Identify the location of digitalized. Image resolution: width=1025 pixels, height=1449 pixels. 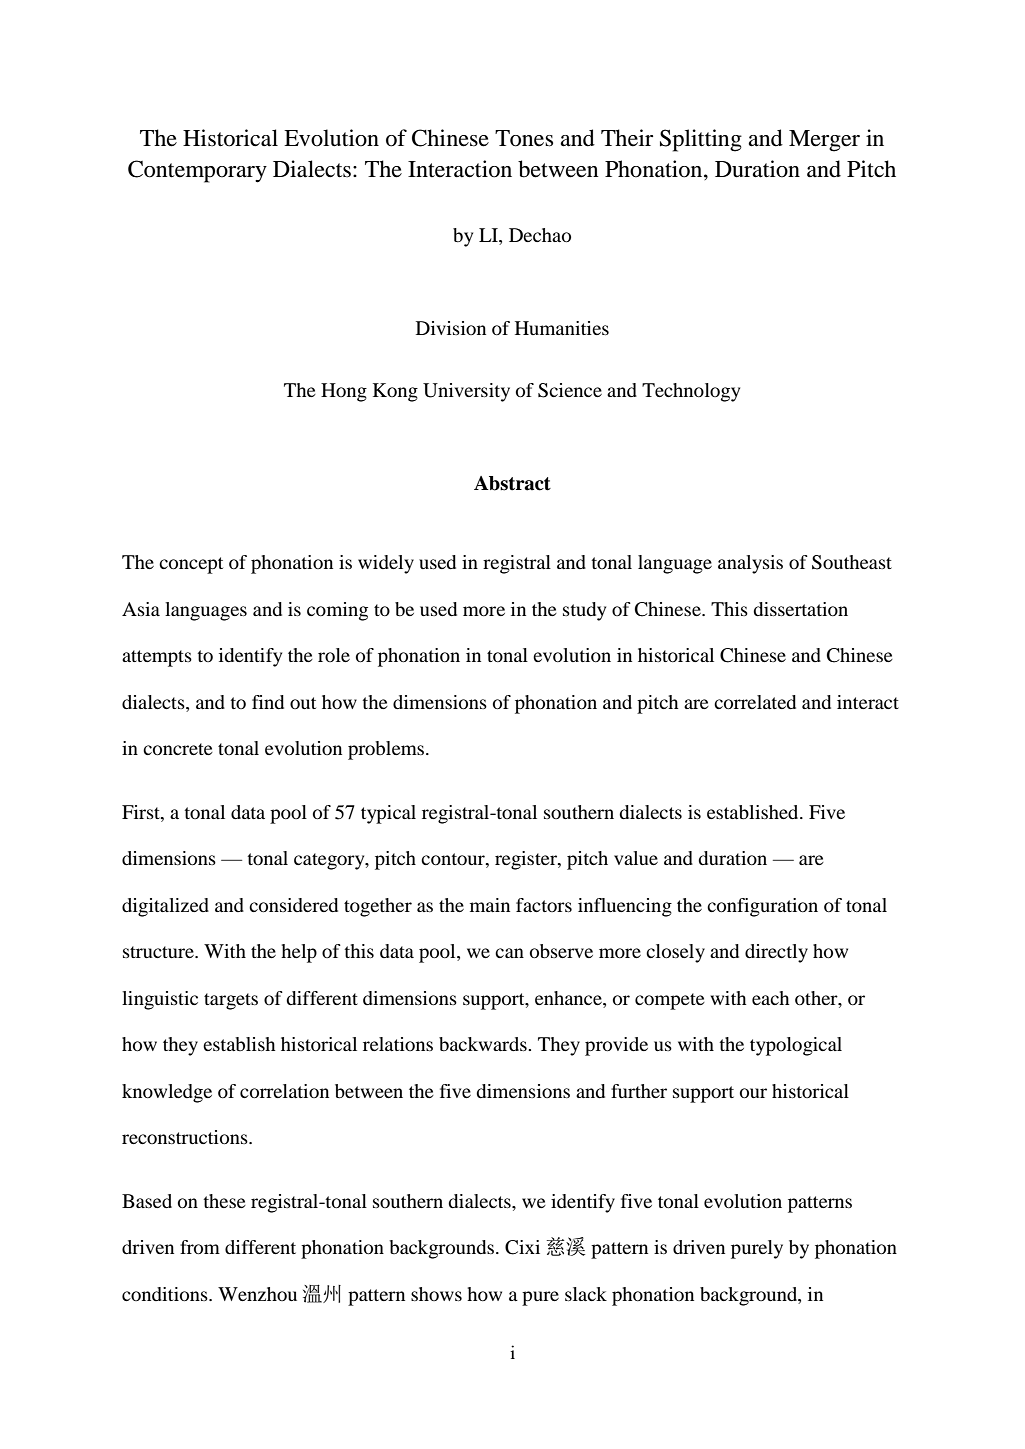
(165, 907).
